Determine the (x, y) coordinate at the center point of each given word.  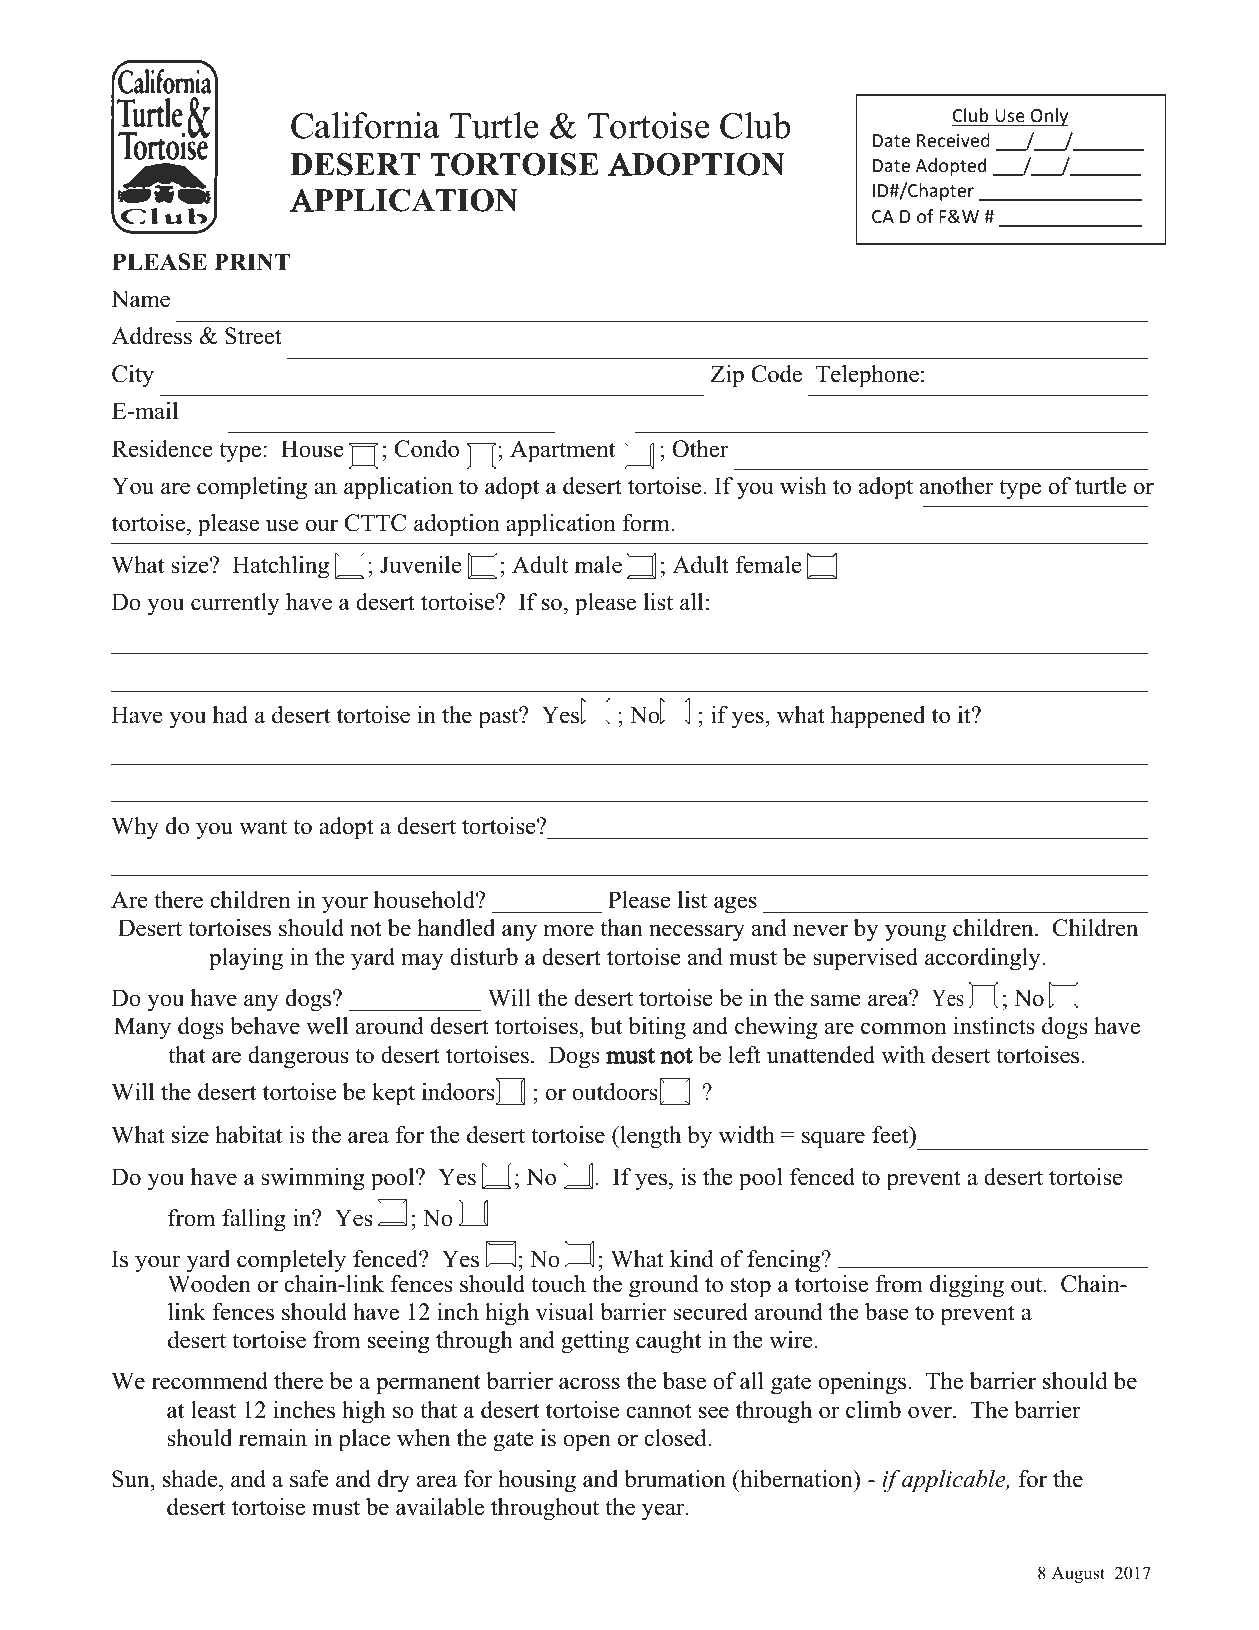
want (263, 827)
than (621, 927)
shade (191, 1479)
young (915, 933)
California (365, 125)
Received (953, 140)
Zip (727, 376)
